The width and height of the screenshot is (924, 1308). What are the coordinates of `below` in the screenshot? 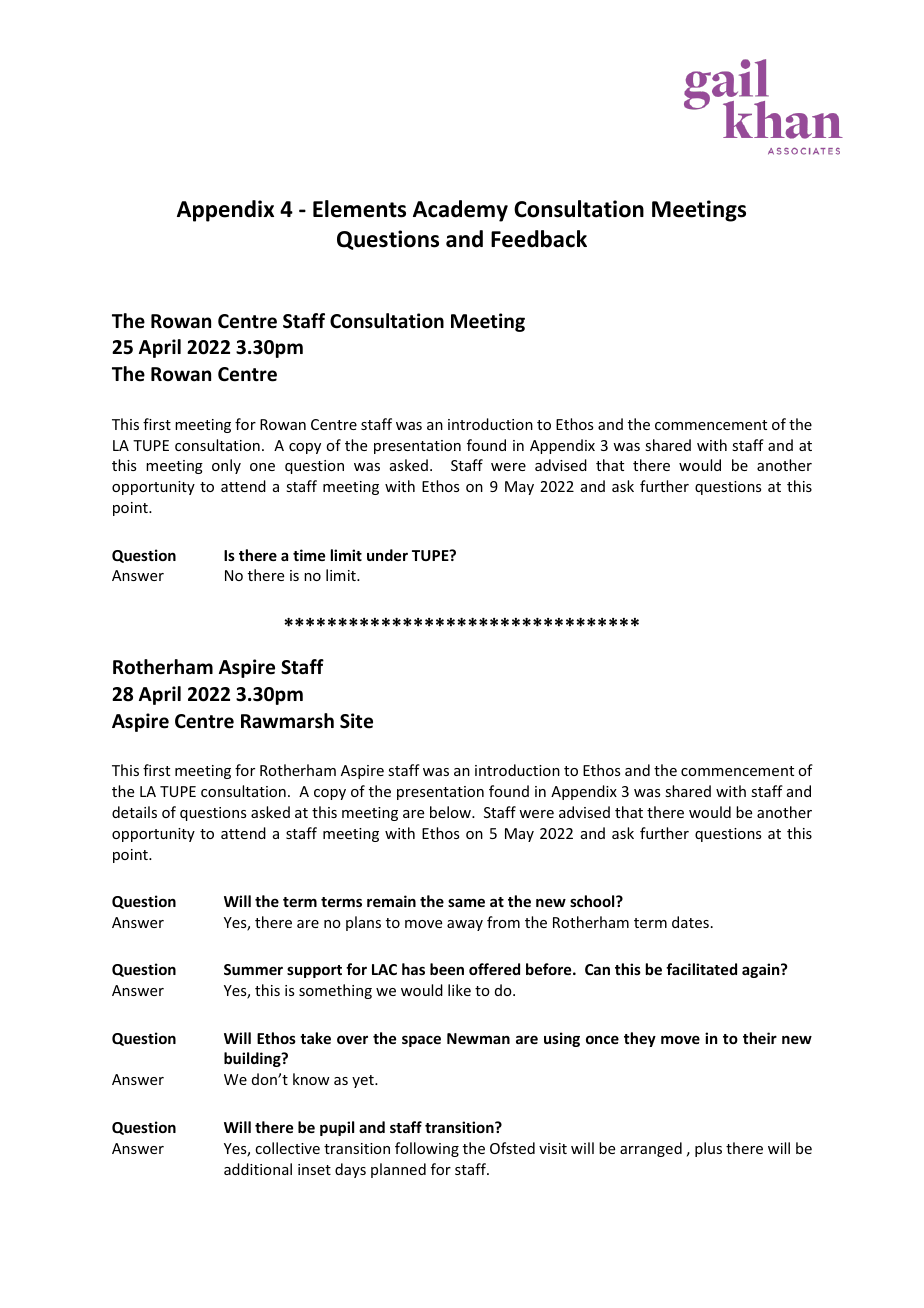 It's located at (451, 812).
